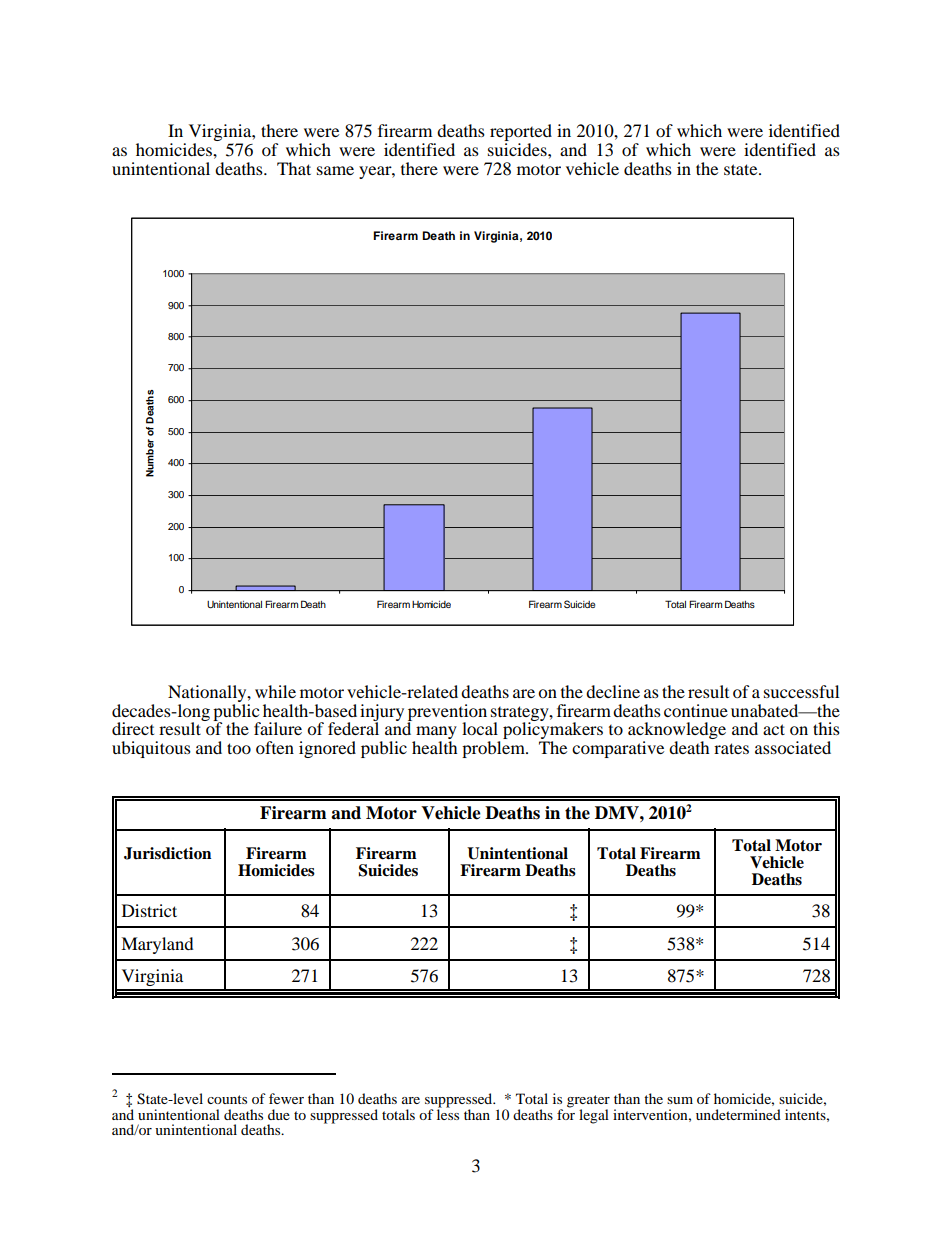 This screenshot has height=1233, width=952. Describe the element at coordinates (227, 1099) in the screenshot. I see `counts` at that location.
